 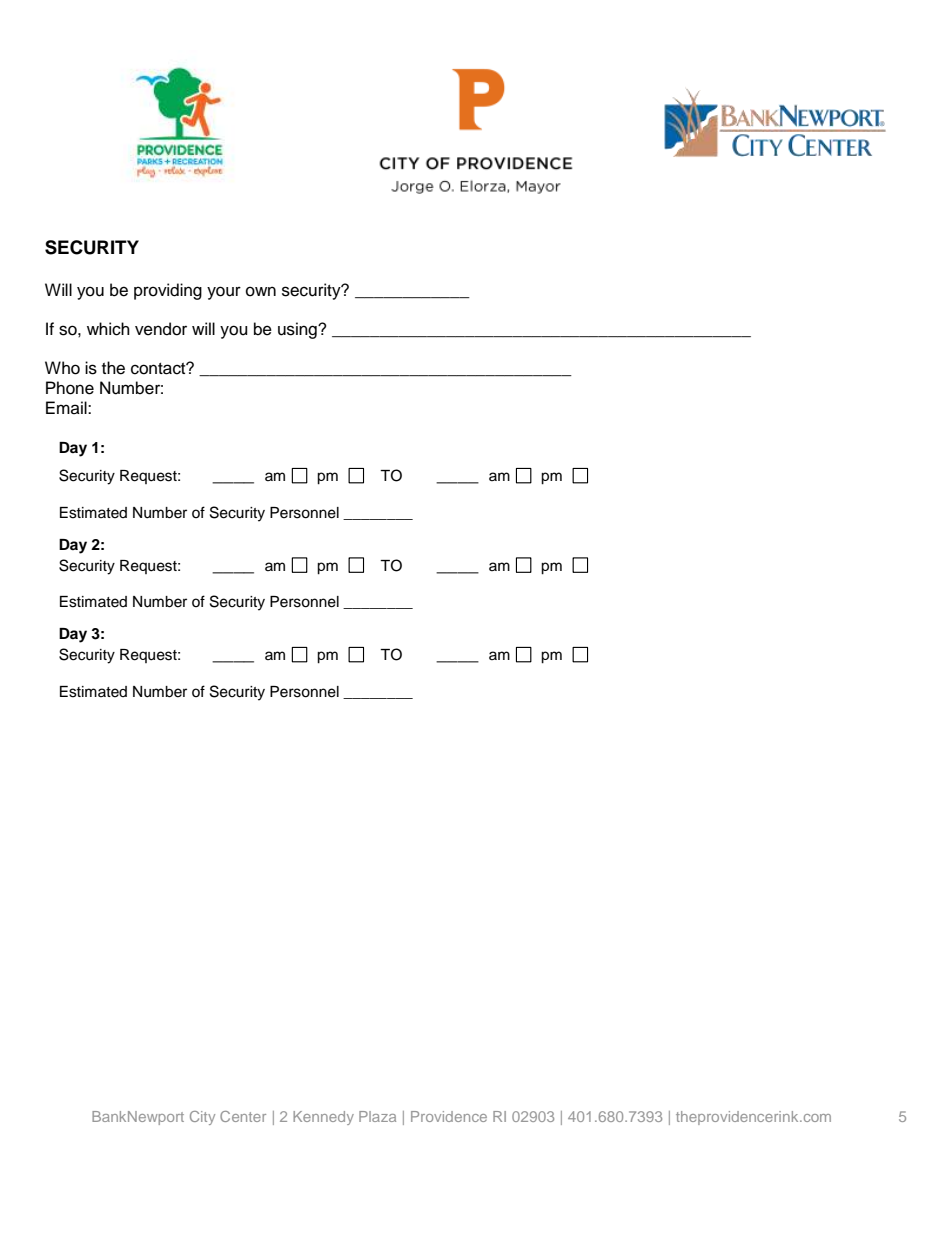 I want to click on vendor, so click(x=161, y=329).
